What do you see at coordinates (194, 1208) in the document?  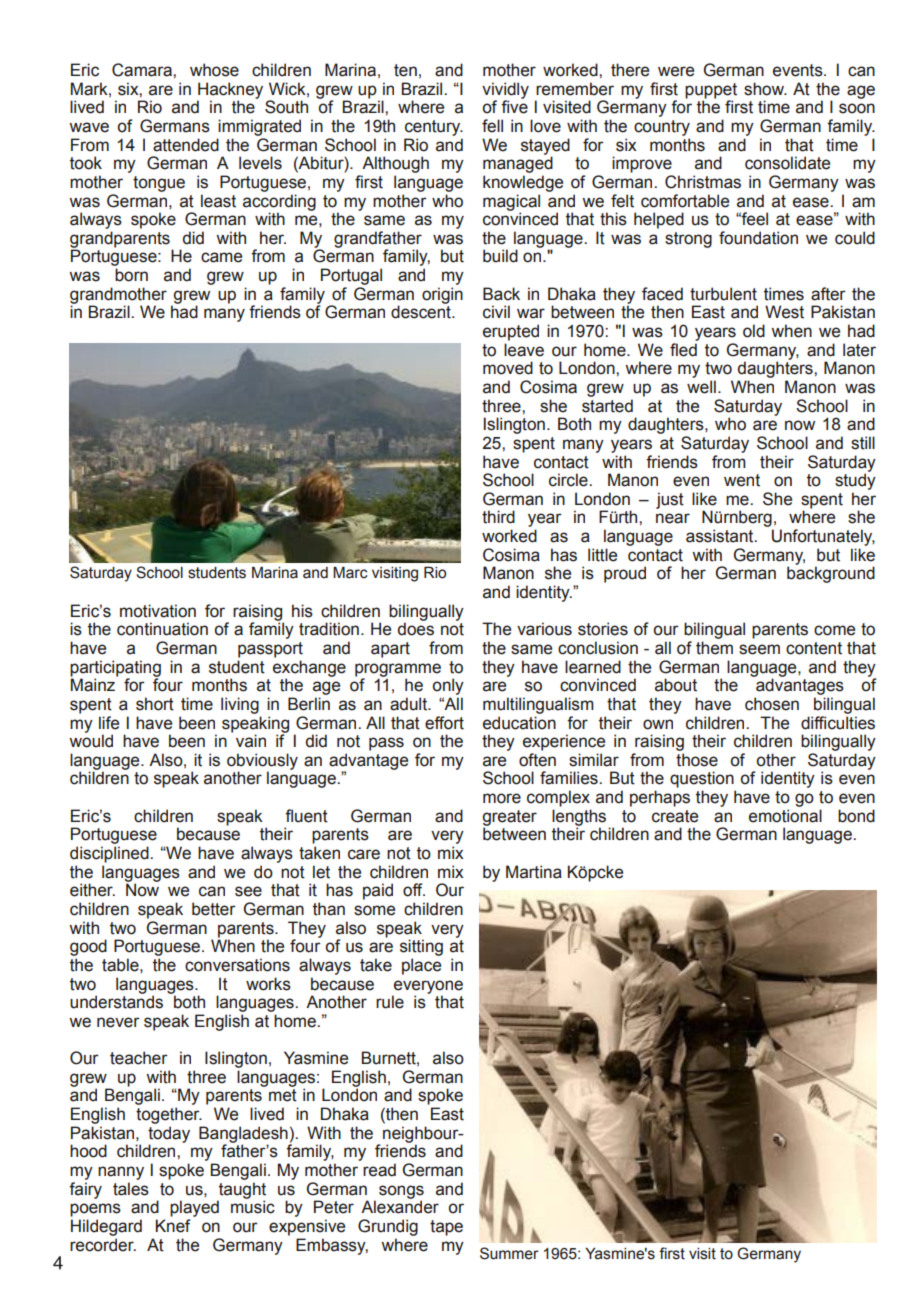 I see `played` at bounding box center [194, 1208].
